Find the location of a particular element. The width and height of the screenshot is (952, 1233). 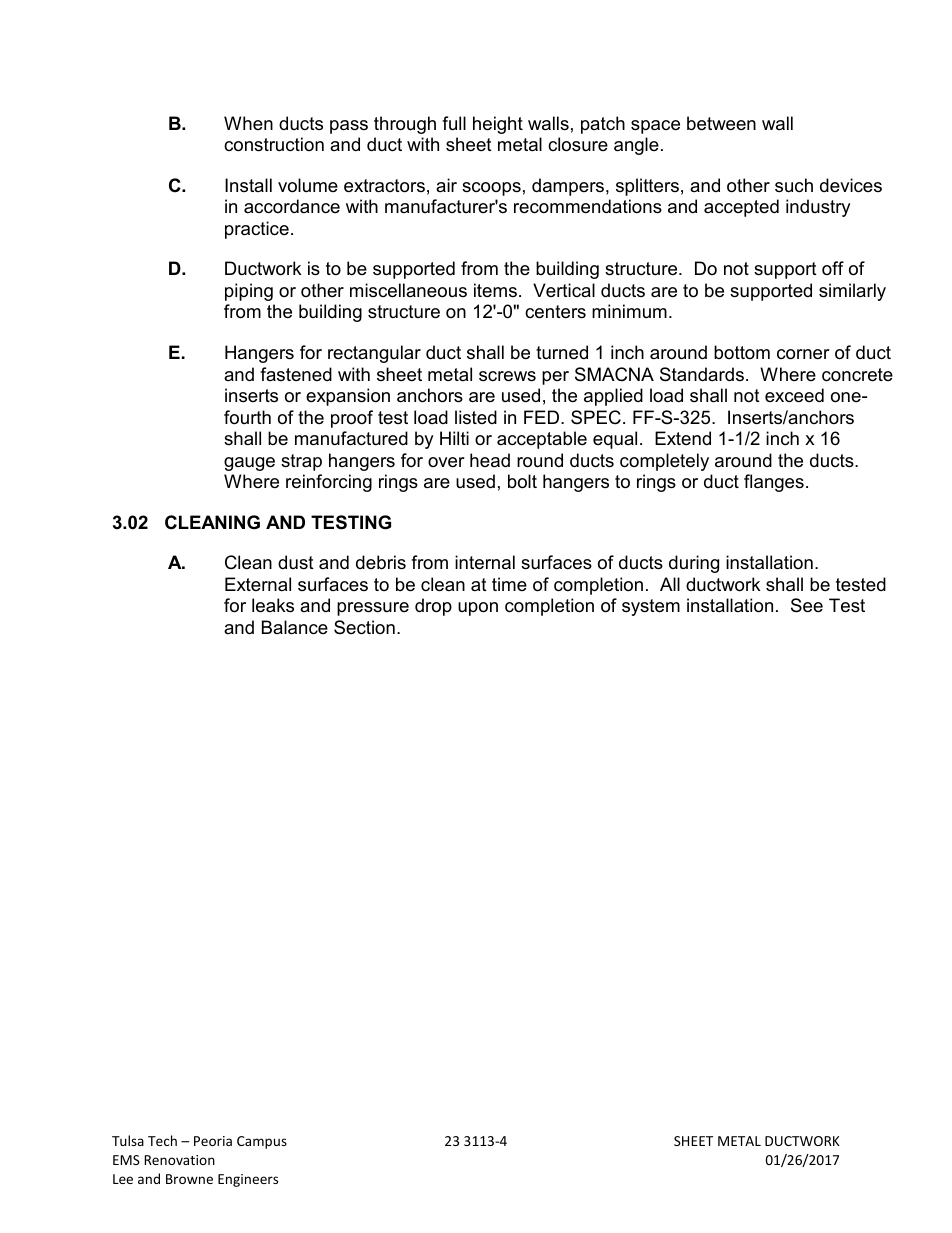

When is located at coordinates (248, 123).
